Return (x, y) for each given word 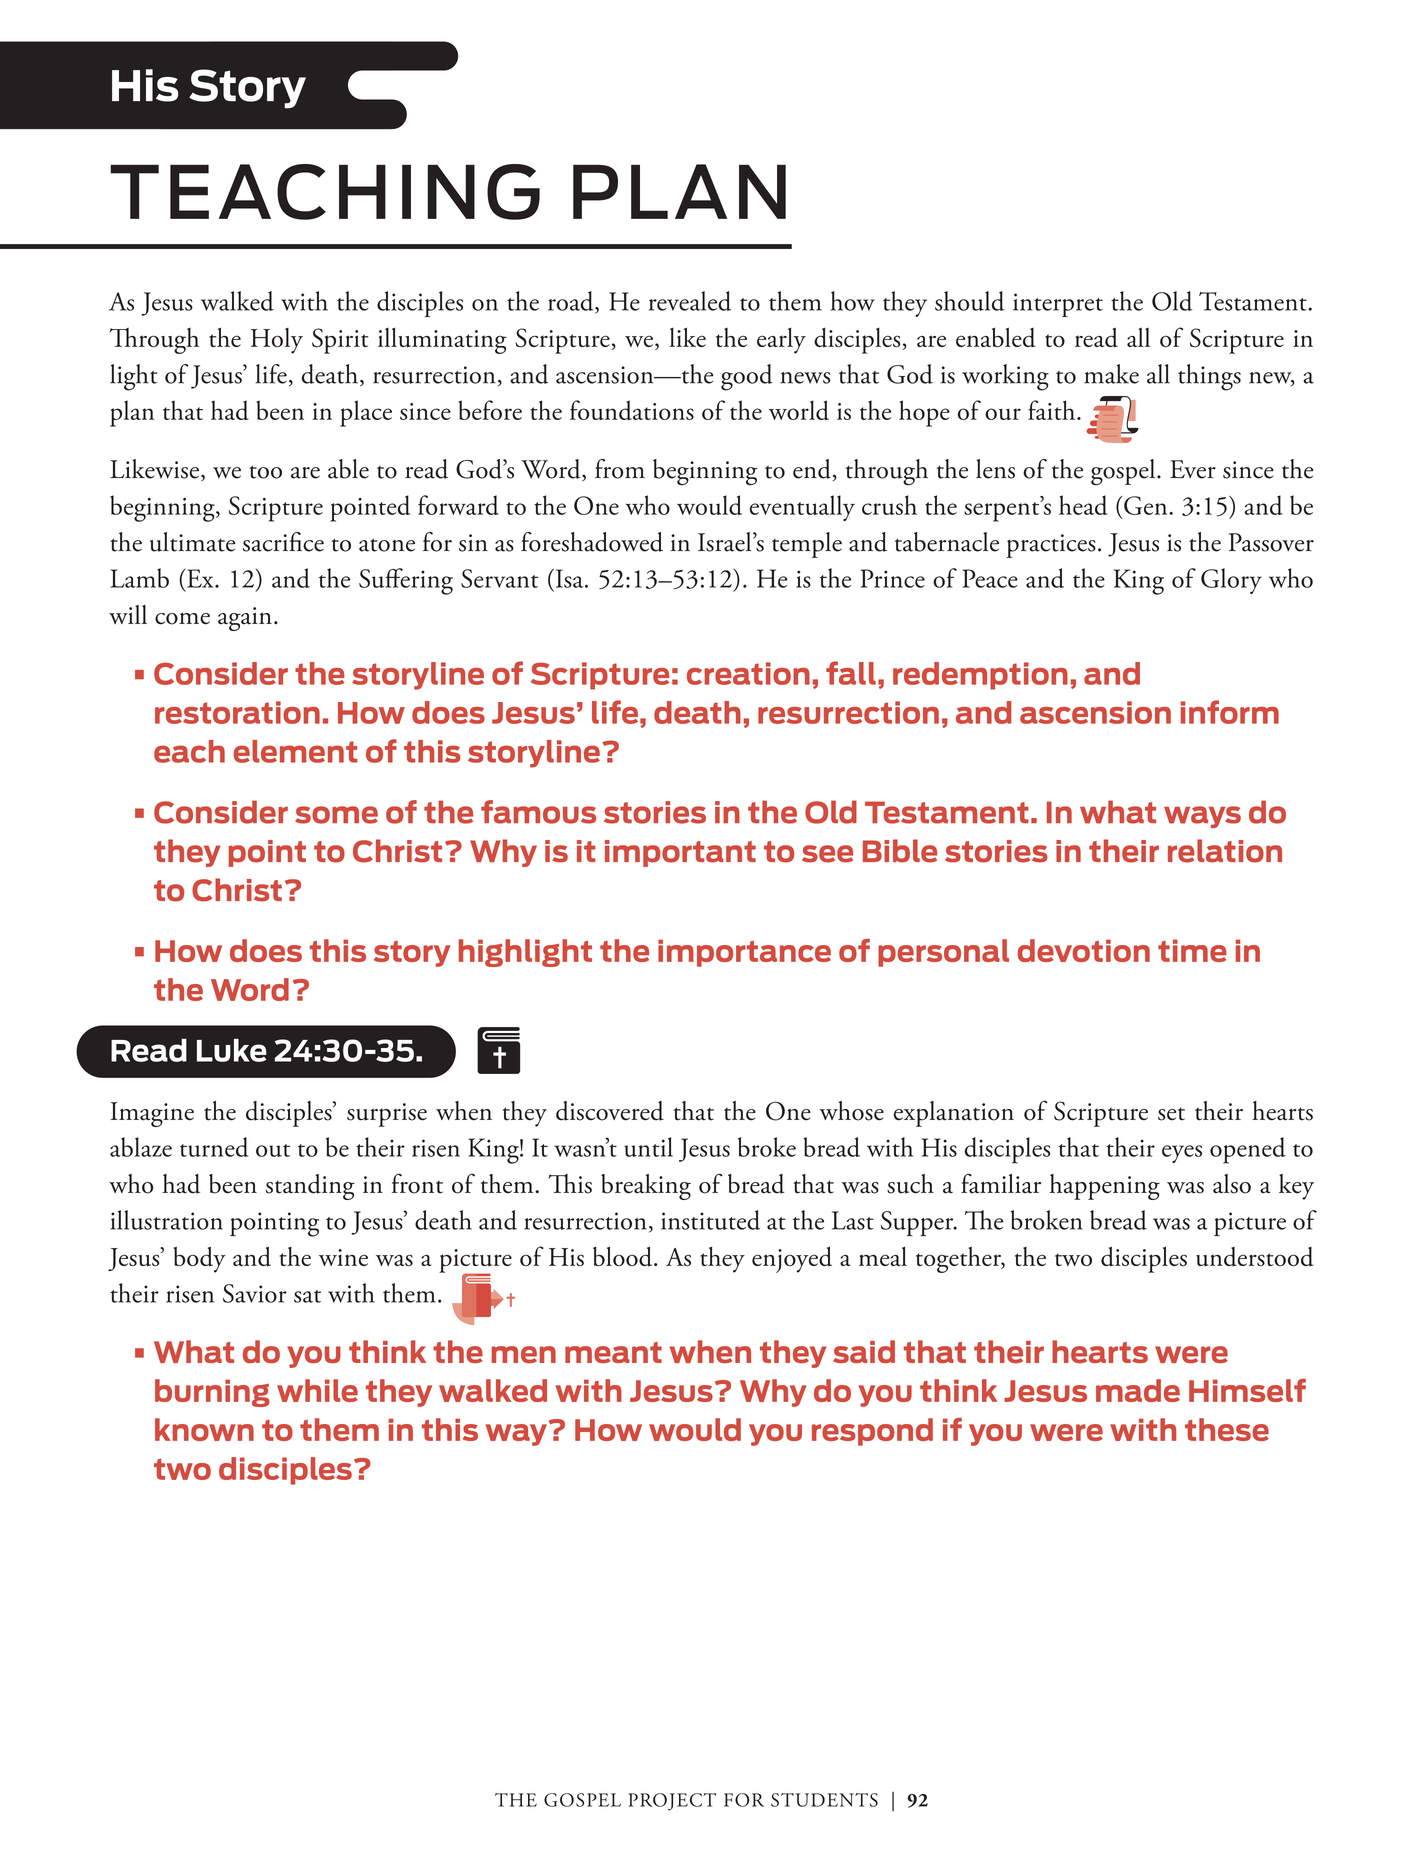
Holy (277, 341)
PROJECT (672, 1802)
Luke (232, 1050)
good (747, 377)
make (1111, 374)
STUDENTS (824, 1800)
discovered (610, 1111)
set (1171, 1114)
